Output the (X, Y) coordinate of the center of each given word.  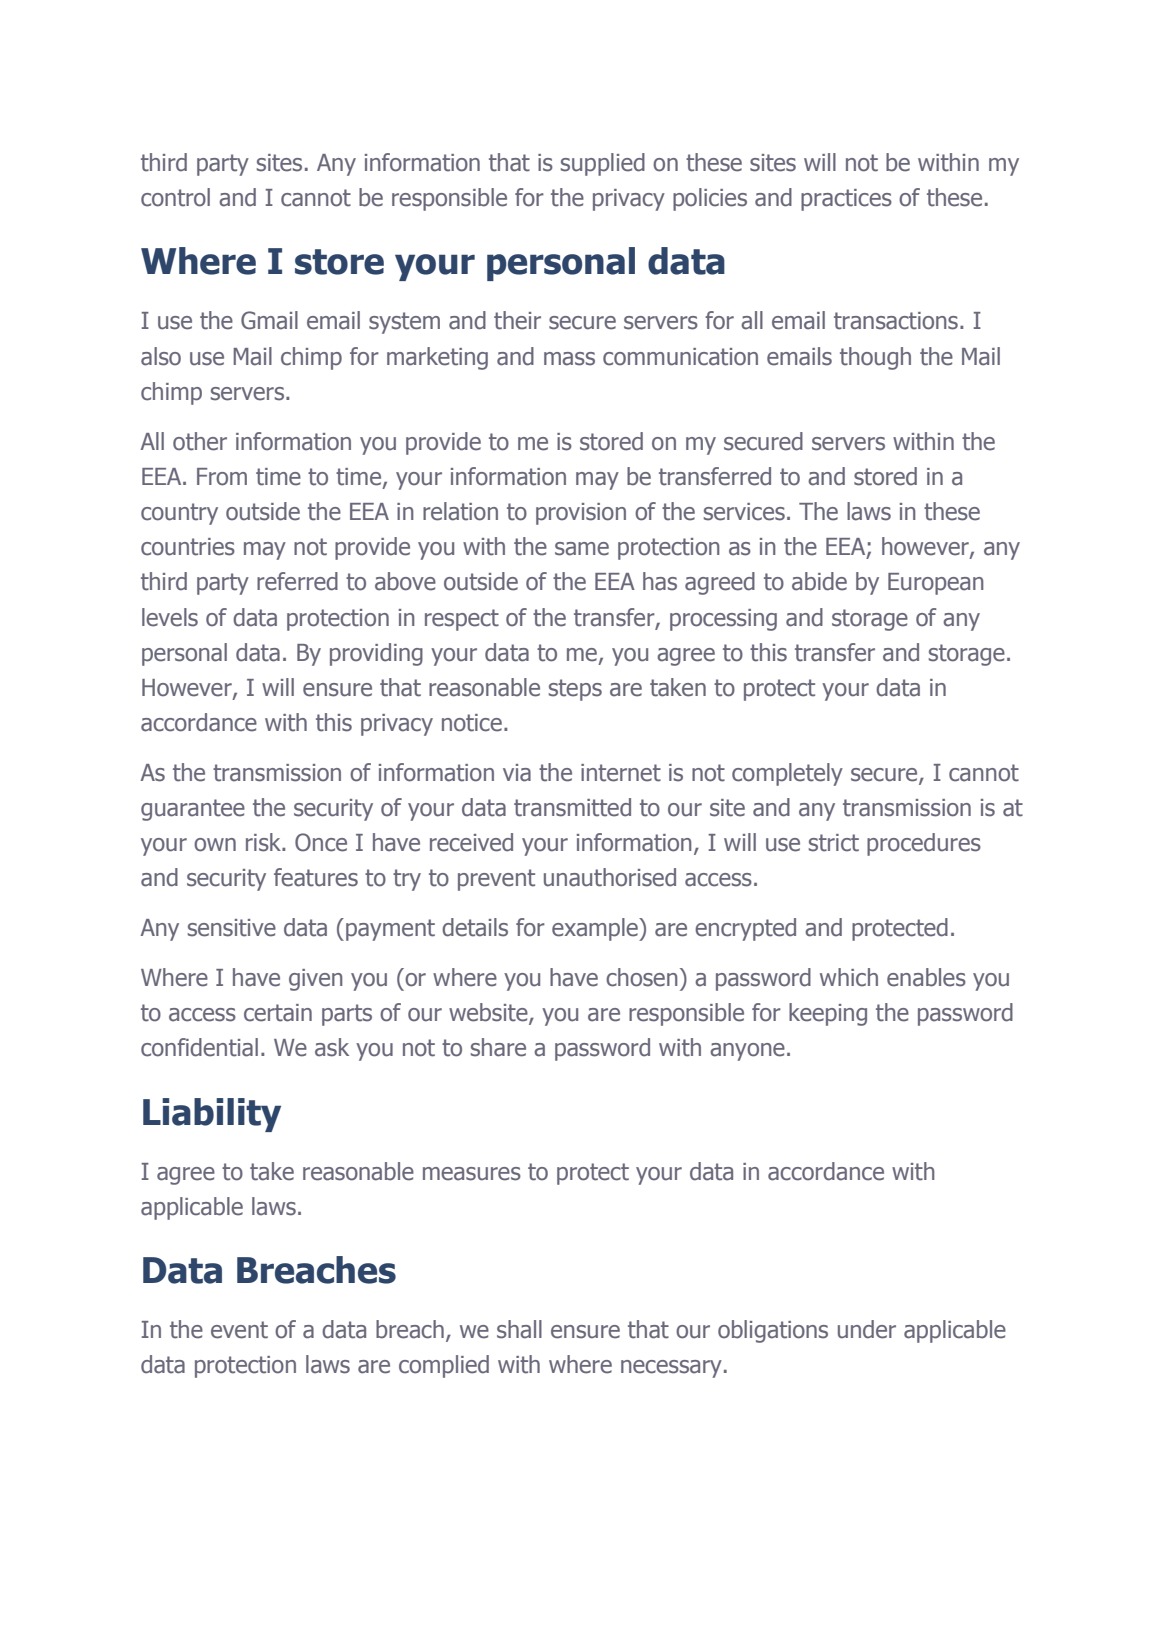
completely (787, 774)
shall (519, 1329)
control (175, 197)
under (867, 1329)
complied (444, 1366)
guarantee (193, 810)
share (498, 1047)
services (744, 512)
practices (846, 200)
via (517, 773)
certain (278, 1013)
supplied (603, 164)
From (222, 477)
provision (581, 514)
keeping (828, 1014)
